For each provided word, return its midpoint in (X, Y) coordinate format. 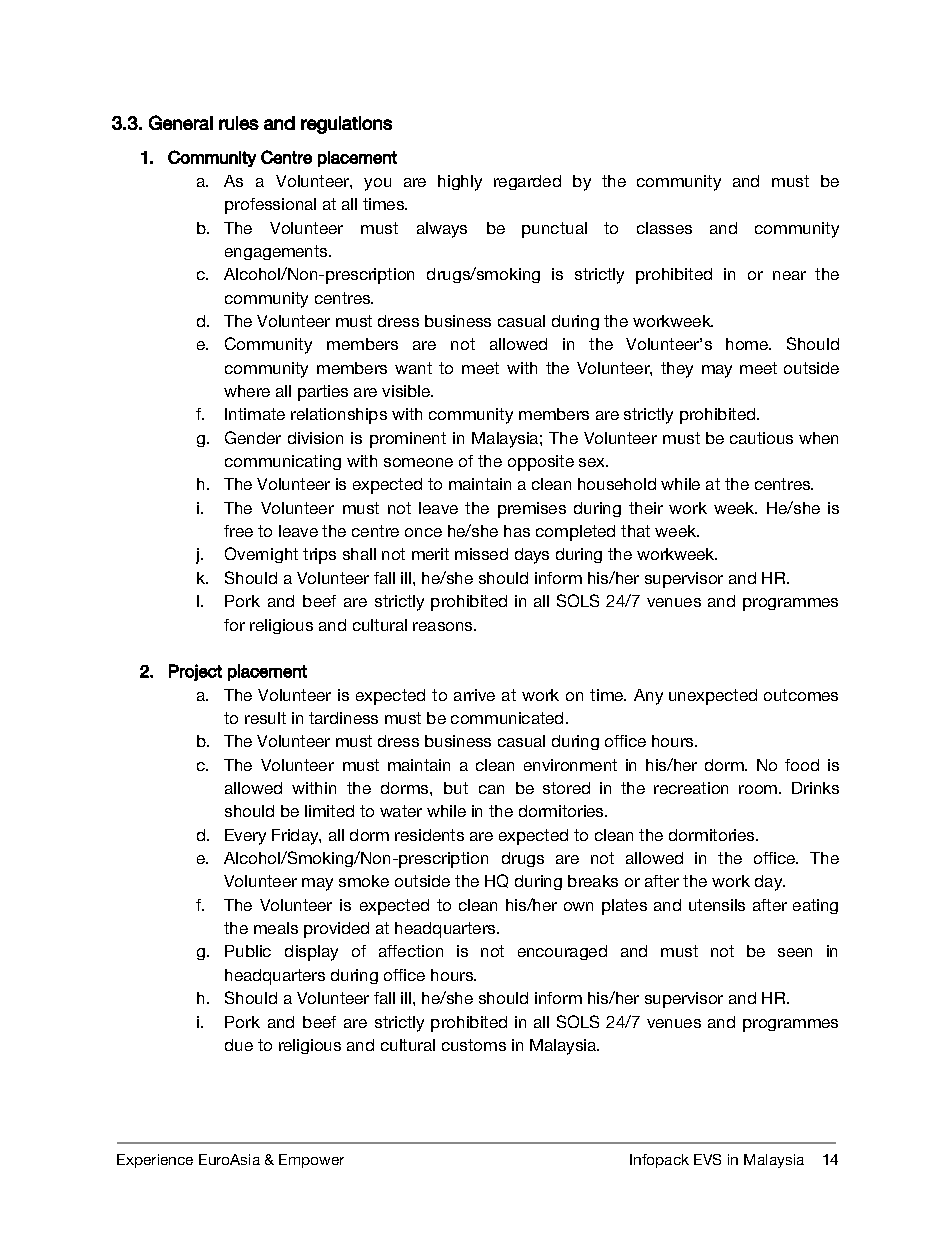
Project (195, 672)
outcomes (801, 695)
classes (664, 228)
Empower (311, 1161)
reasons (444, 626)
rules (239, 123)
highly (460, 183)
